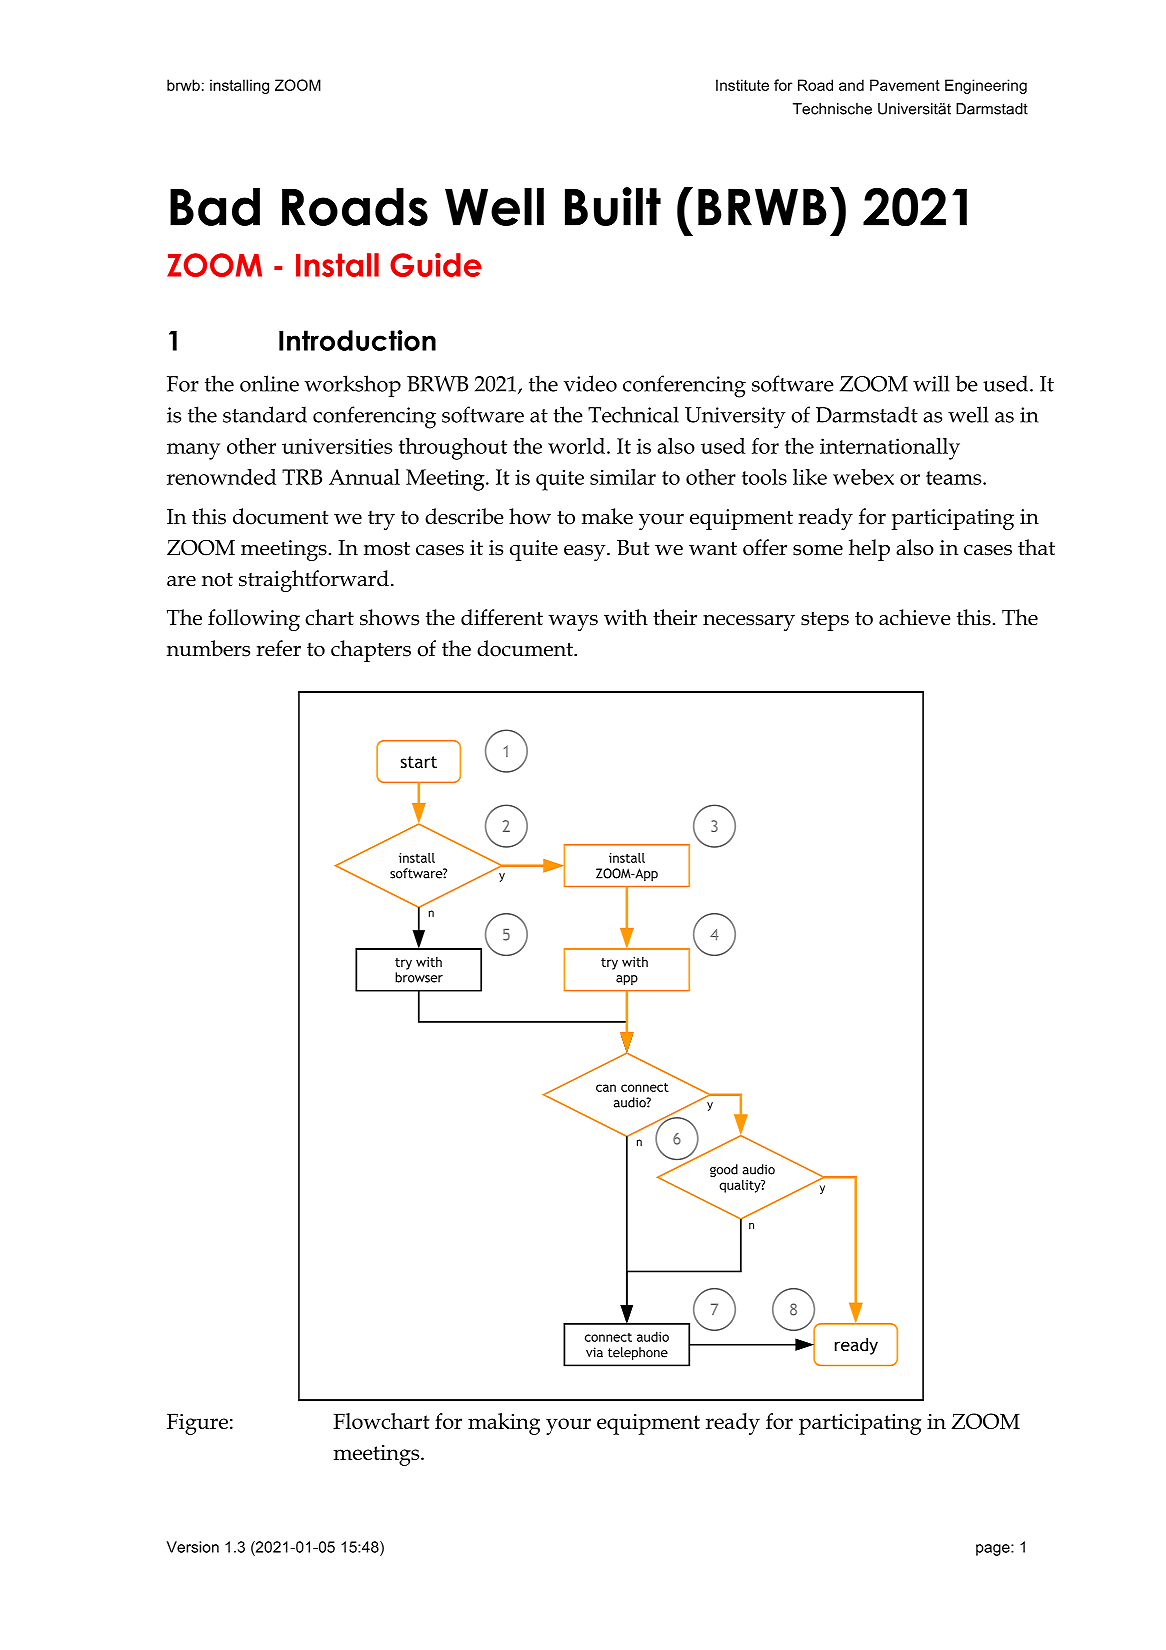 The height and width of the screenshot is (1650, 1166). I want to click on Built, so click(613, 206).
